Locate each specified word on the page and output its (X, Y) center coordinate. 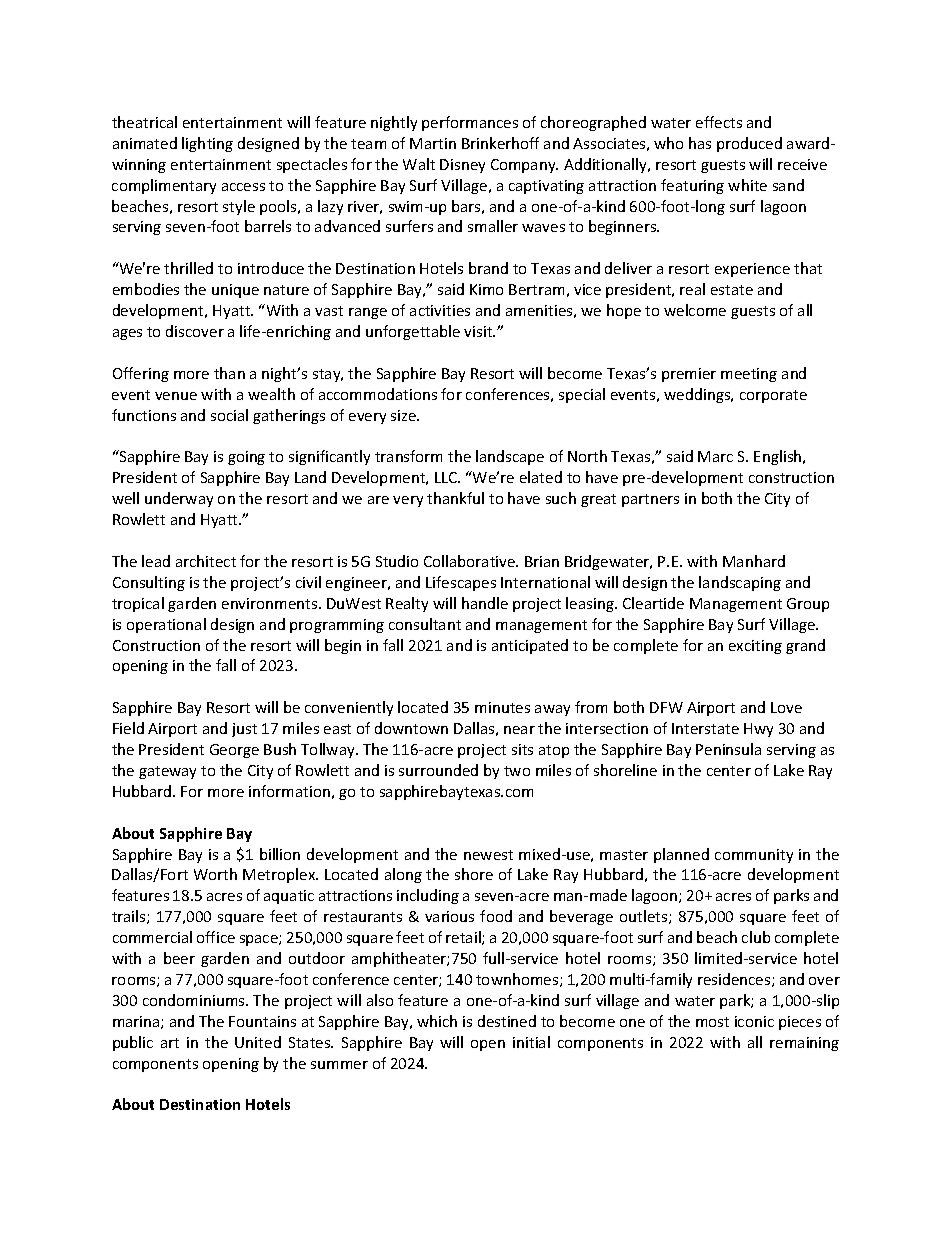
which (437, 1021)
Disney (462, 166)
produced (749, 144)
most (712, 1022)
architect (206, 561)
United (258, 1042)
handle (485, 603)
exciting (755, 647)
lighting (207, 144)
